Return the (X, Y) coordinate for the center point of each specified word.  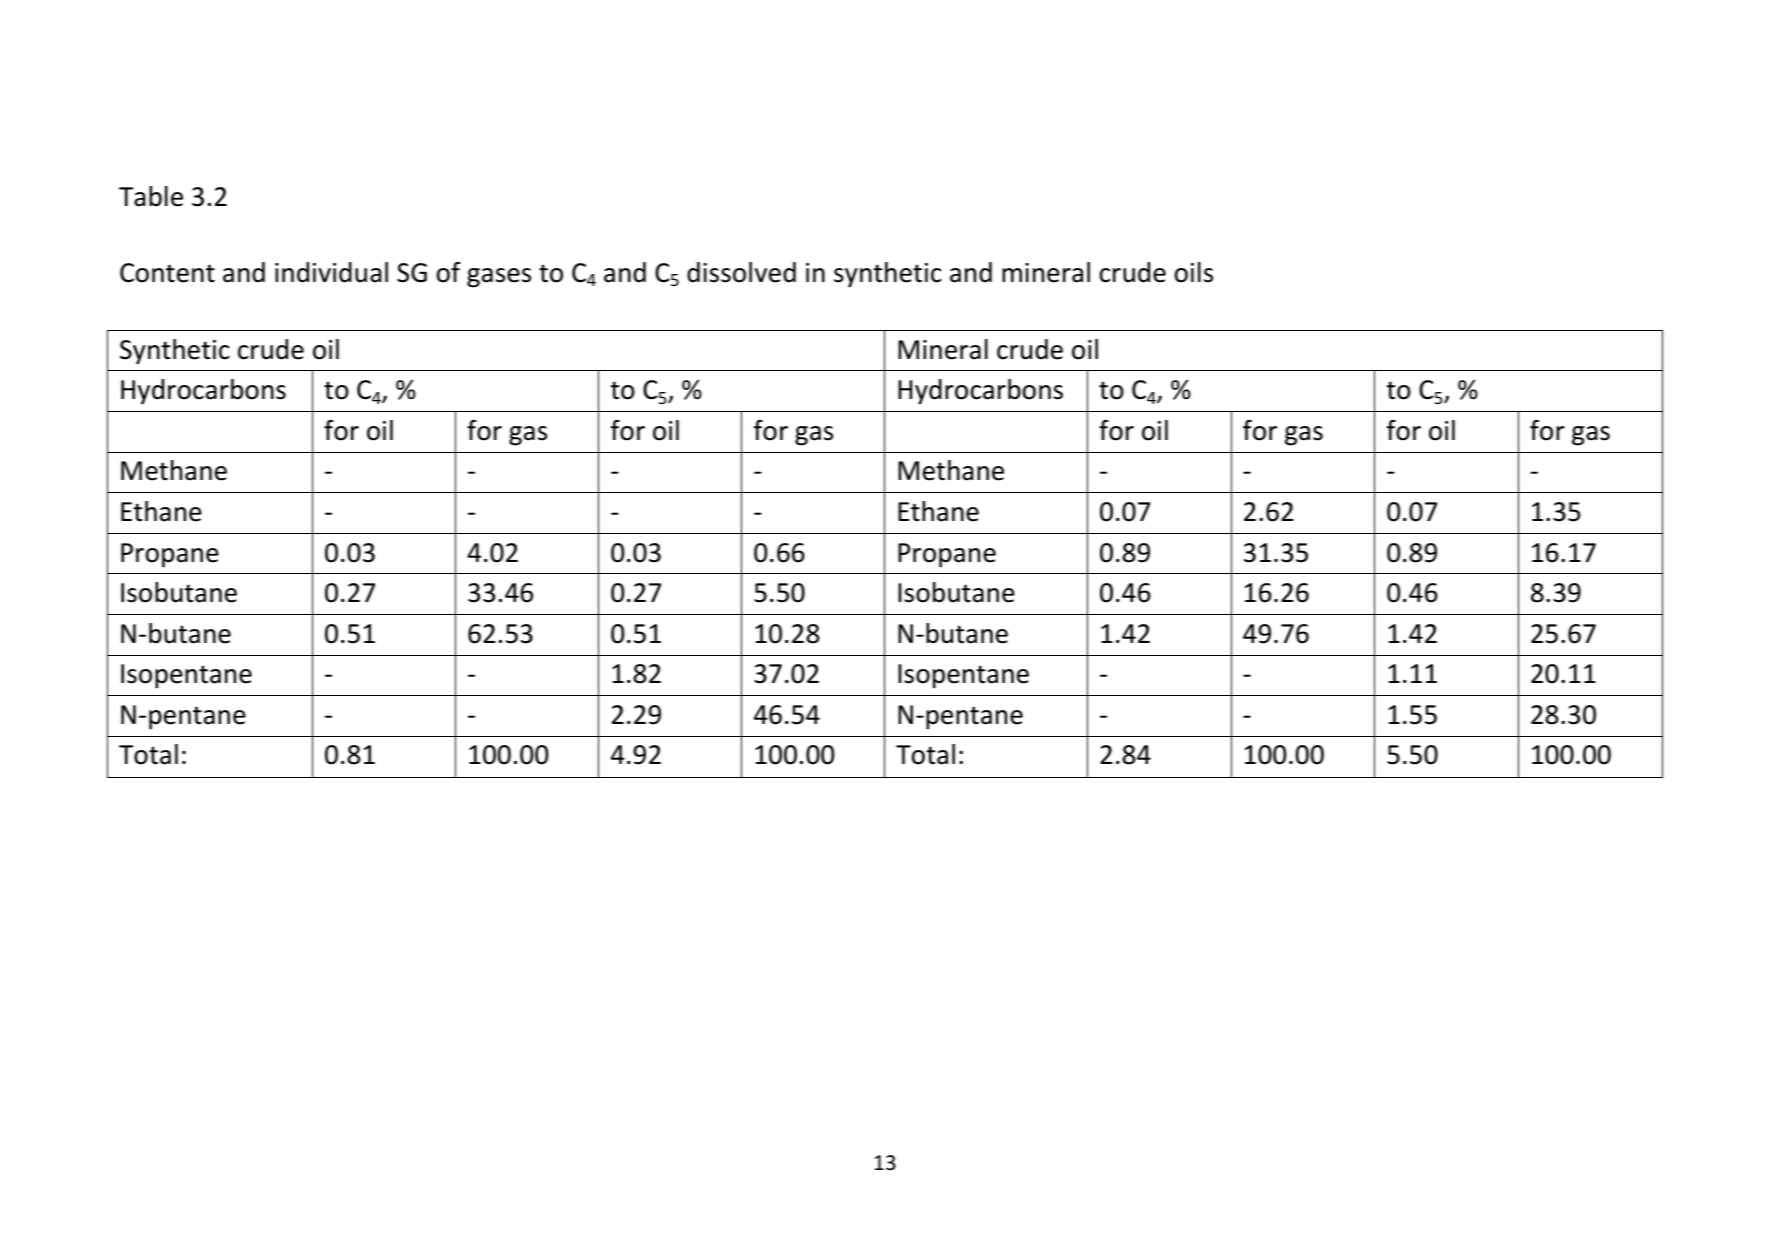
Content (167, 273)
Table (151, 196)
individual (331, 272)
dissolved (741, 272)
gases (499, 278)
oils (1194, 272)
